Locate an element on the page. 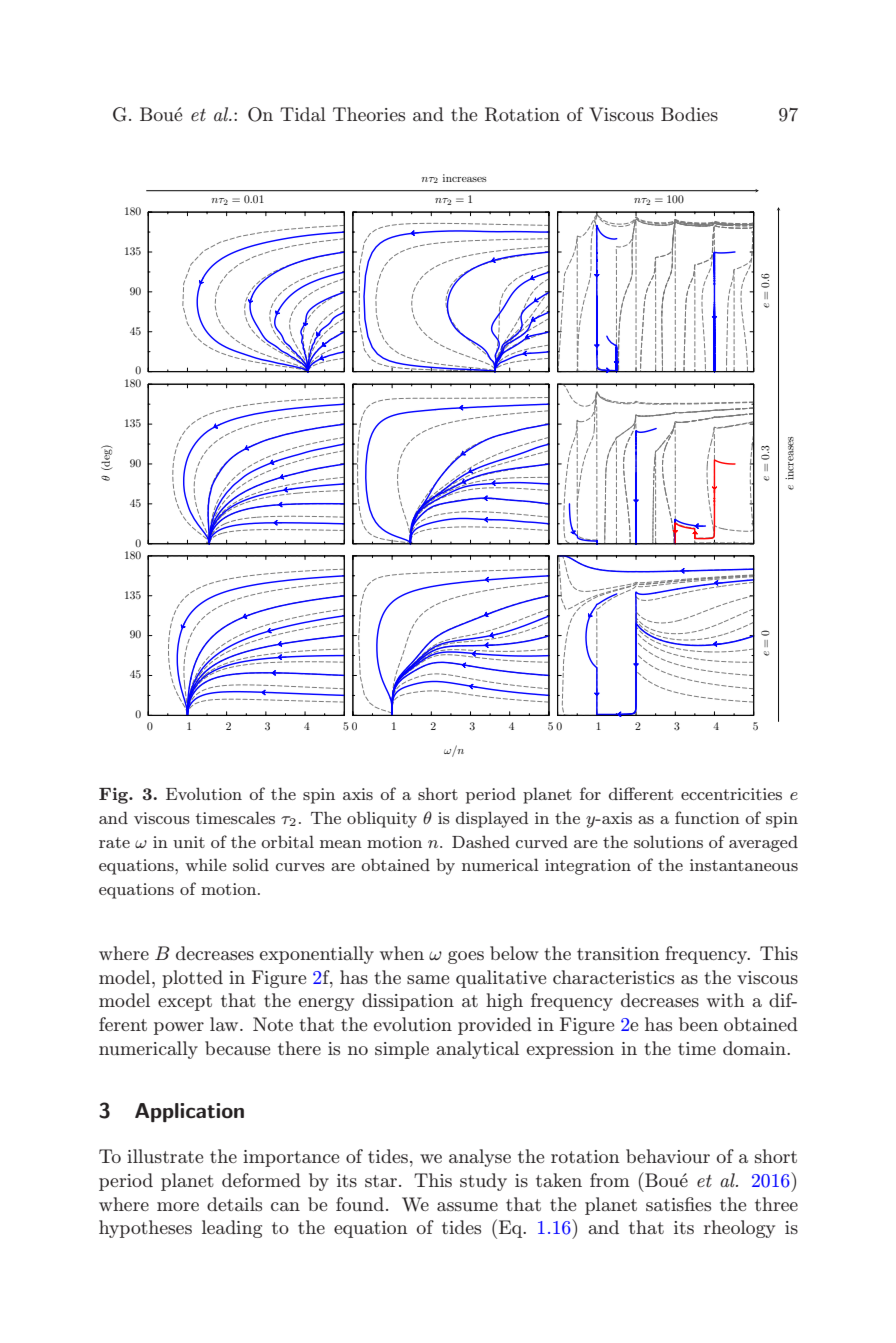 This document has height=1343, width=896. Theories is located at coordinates (369, 114).
